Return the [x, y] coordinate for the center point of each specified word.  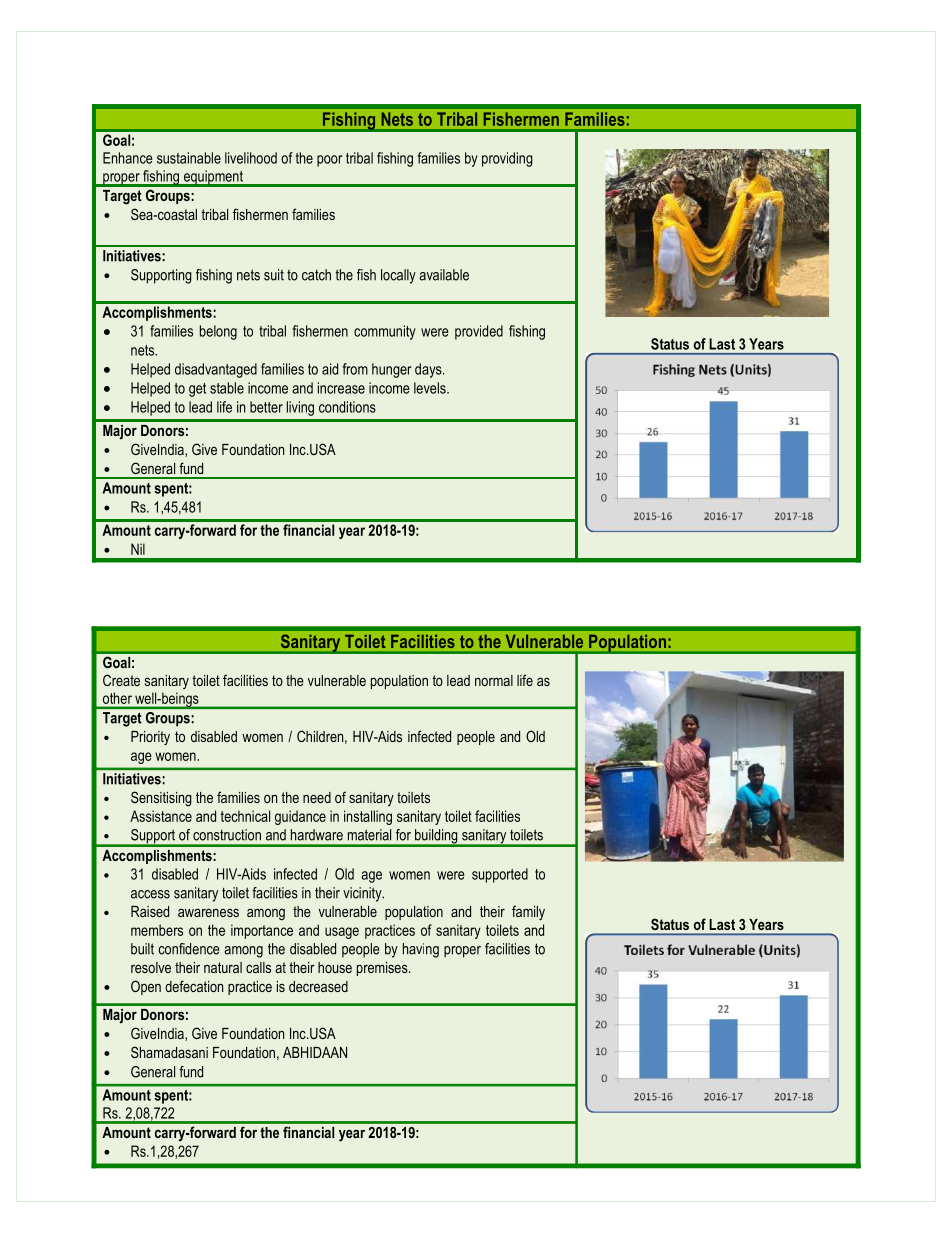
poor [329, 161]
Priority [150, 738]
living [300, 408]
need [317, 797]
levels [431, 388]
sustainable [189, 158]
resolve [151, 967]
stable [227, 388]
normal [494, 680]
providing [507, 159]
